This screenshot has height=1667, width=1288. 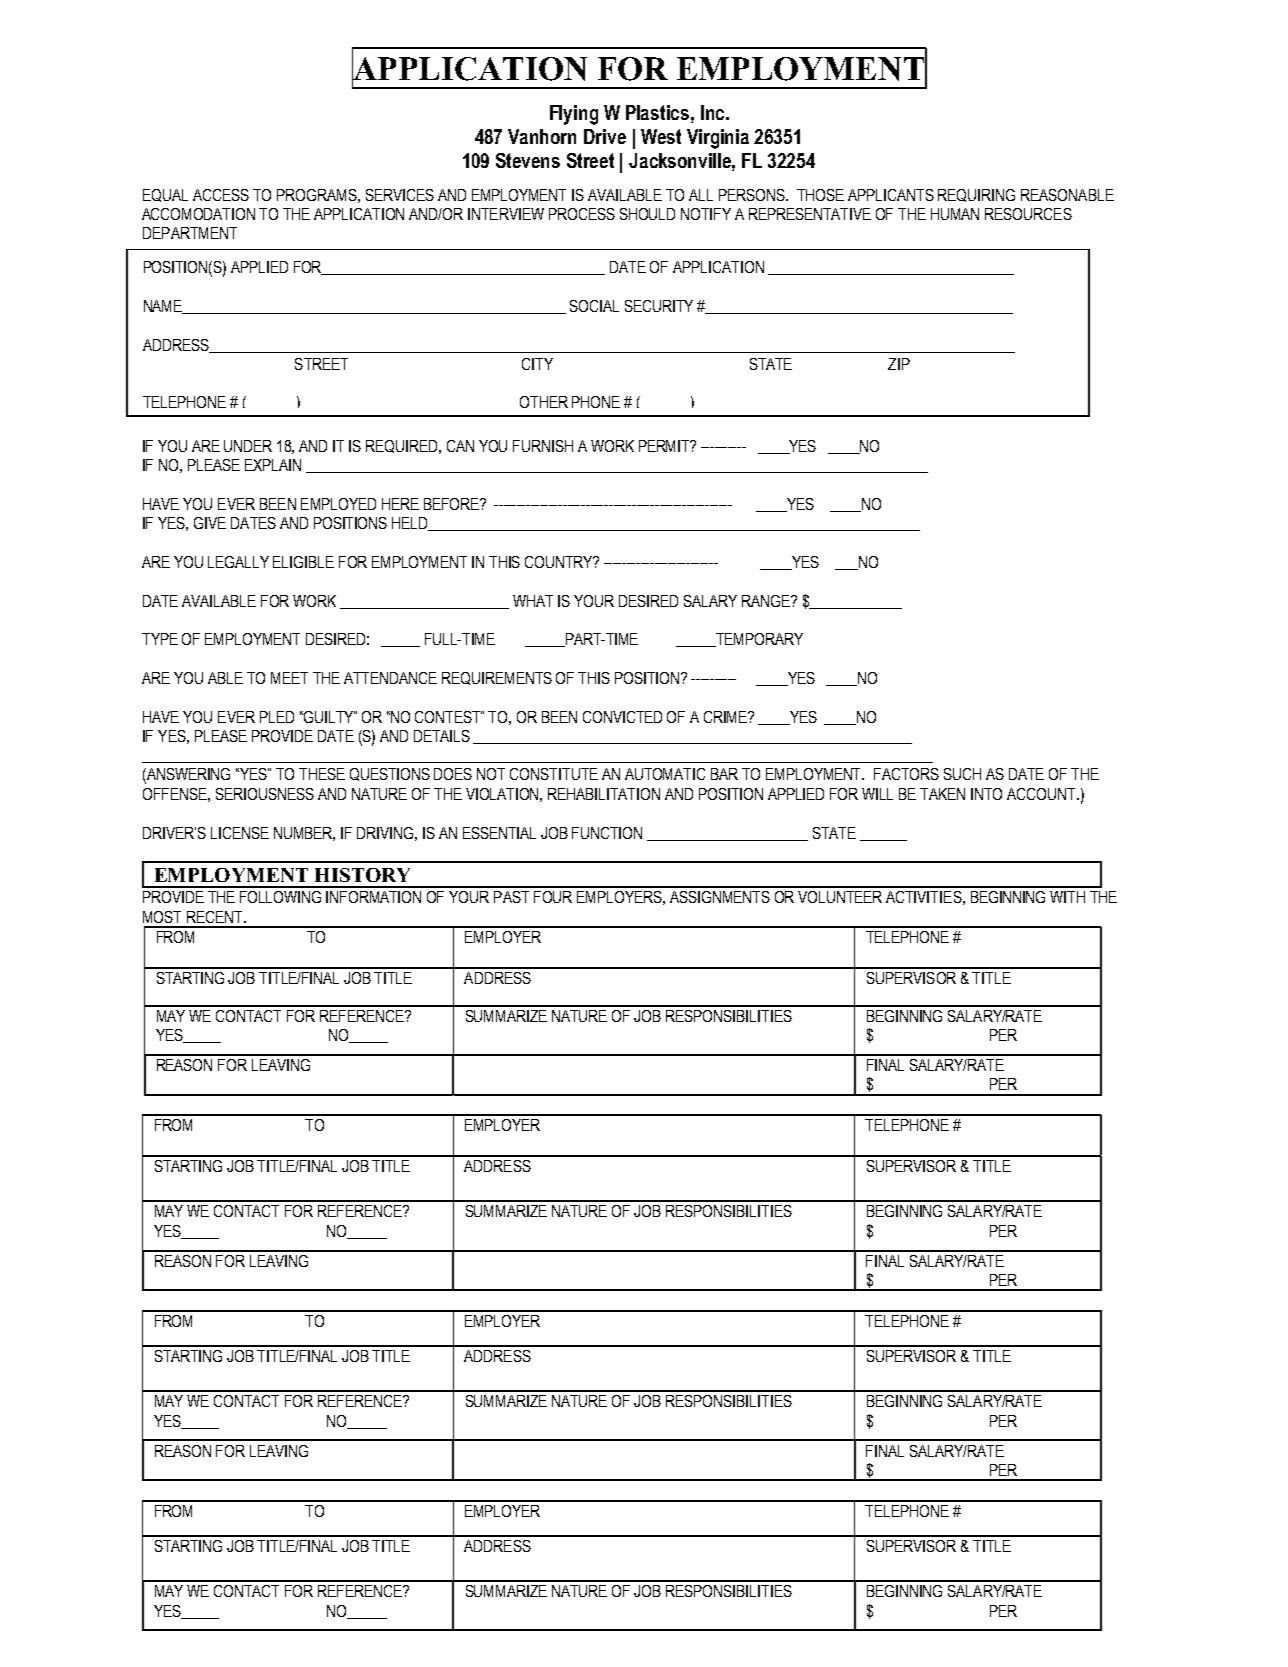 What do you see at coordinates (899, 364) in the screenshot?
I see `ZIP` at bounding box center [899, 364].
